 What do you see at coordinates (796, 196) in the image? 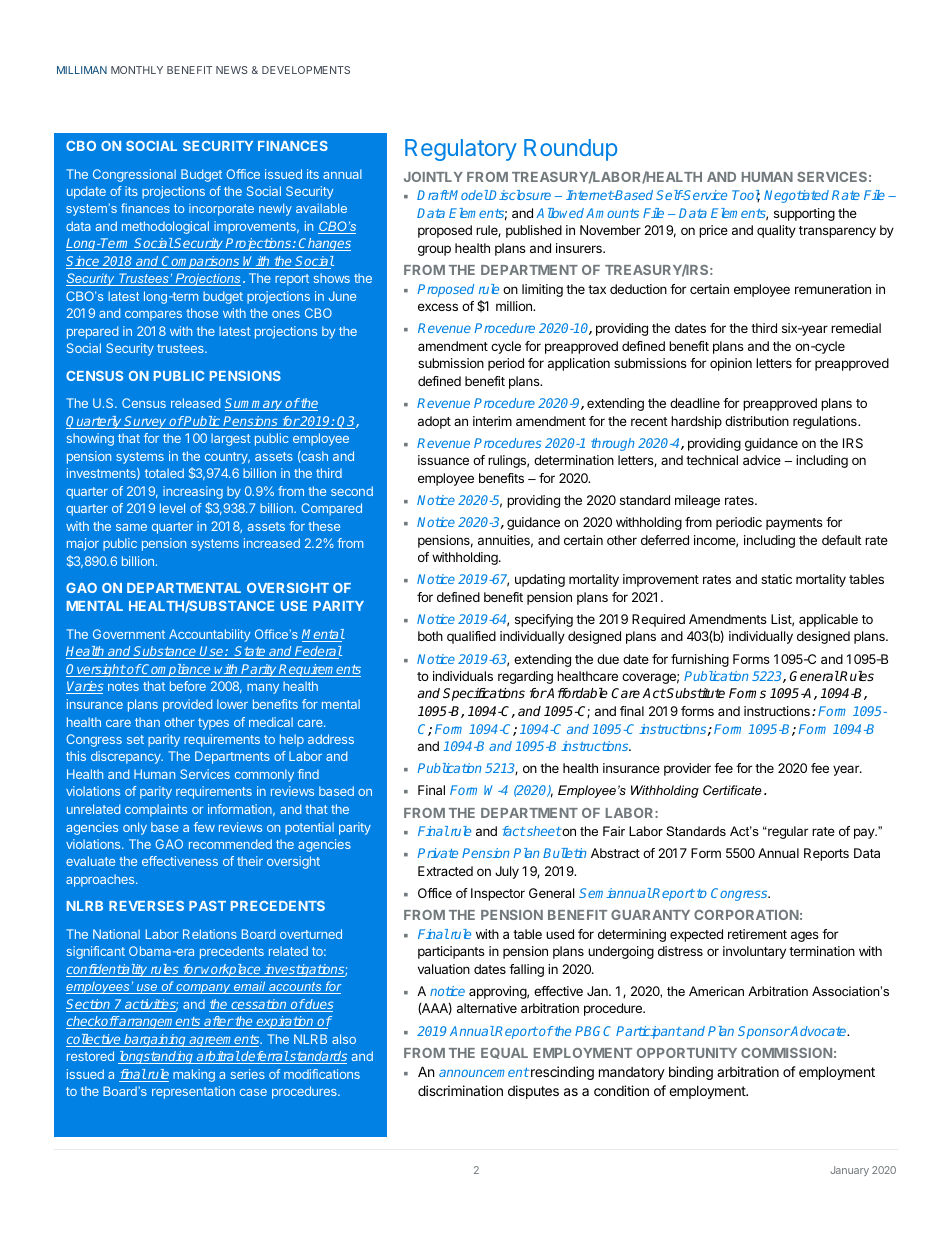
I see `Negotiated` at bounding box center [796, 196].
